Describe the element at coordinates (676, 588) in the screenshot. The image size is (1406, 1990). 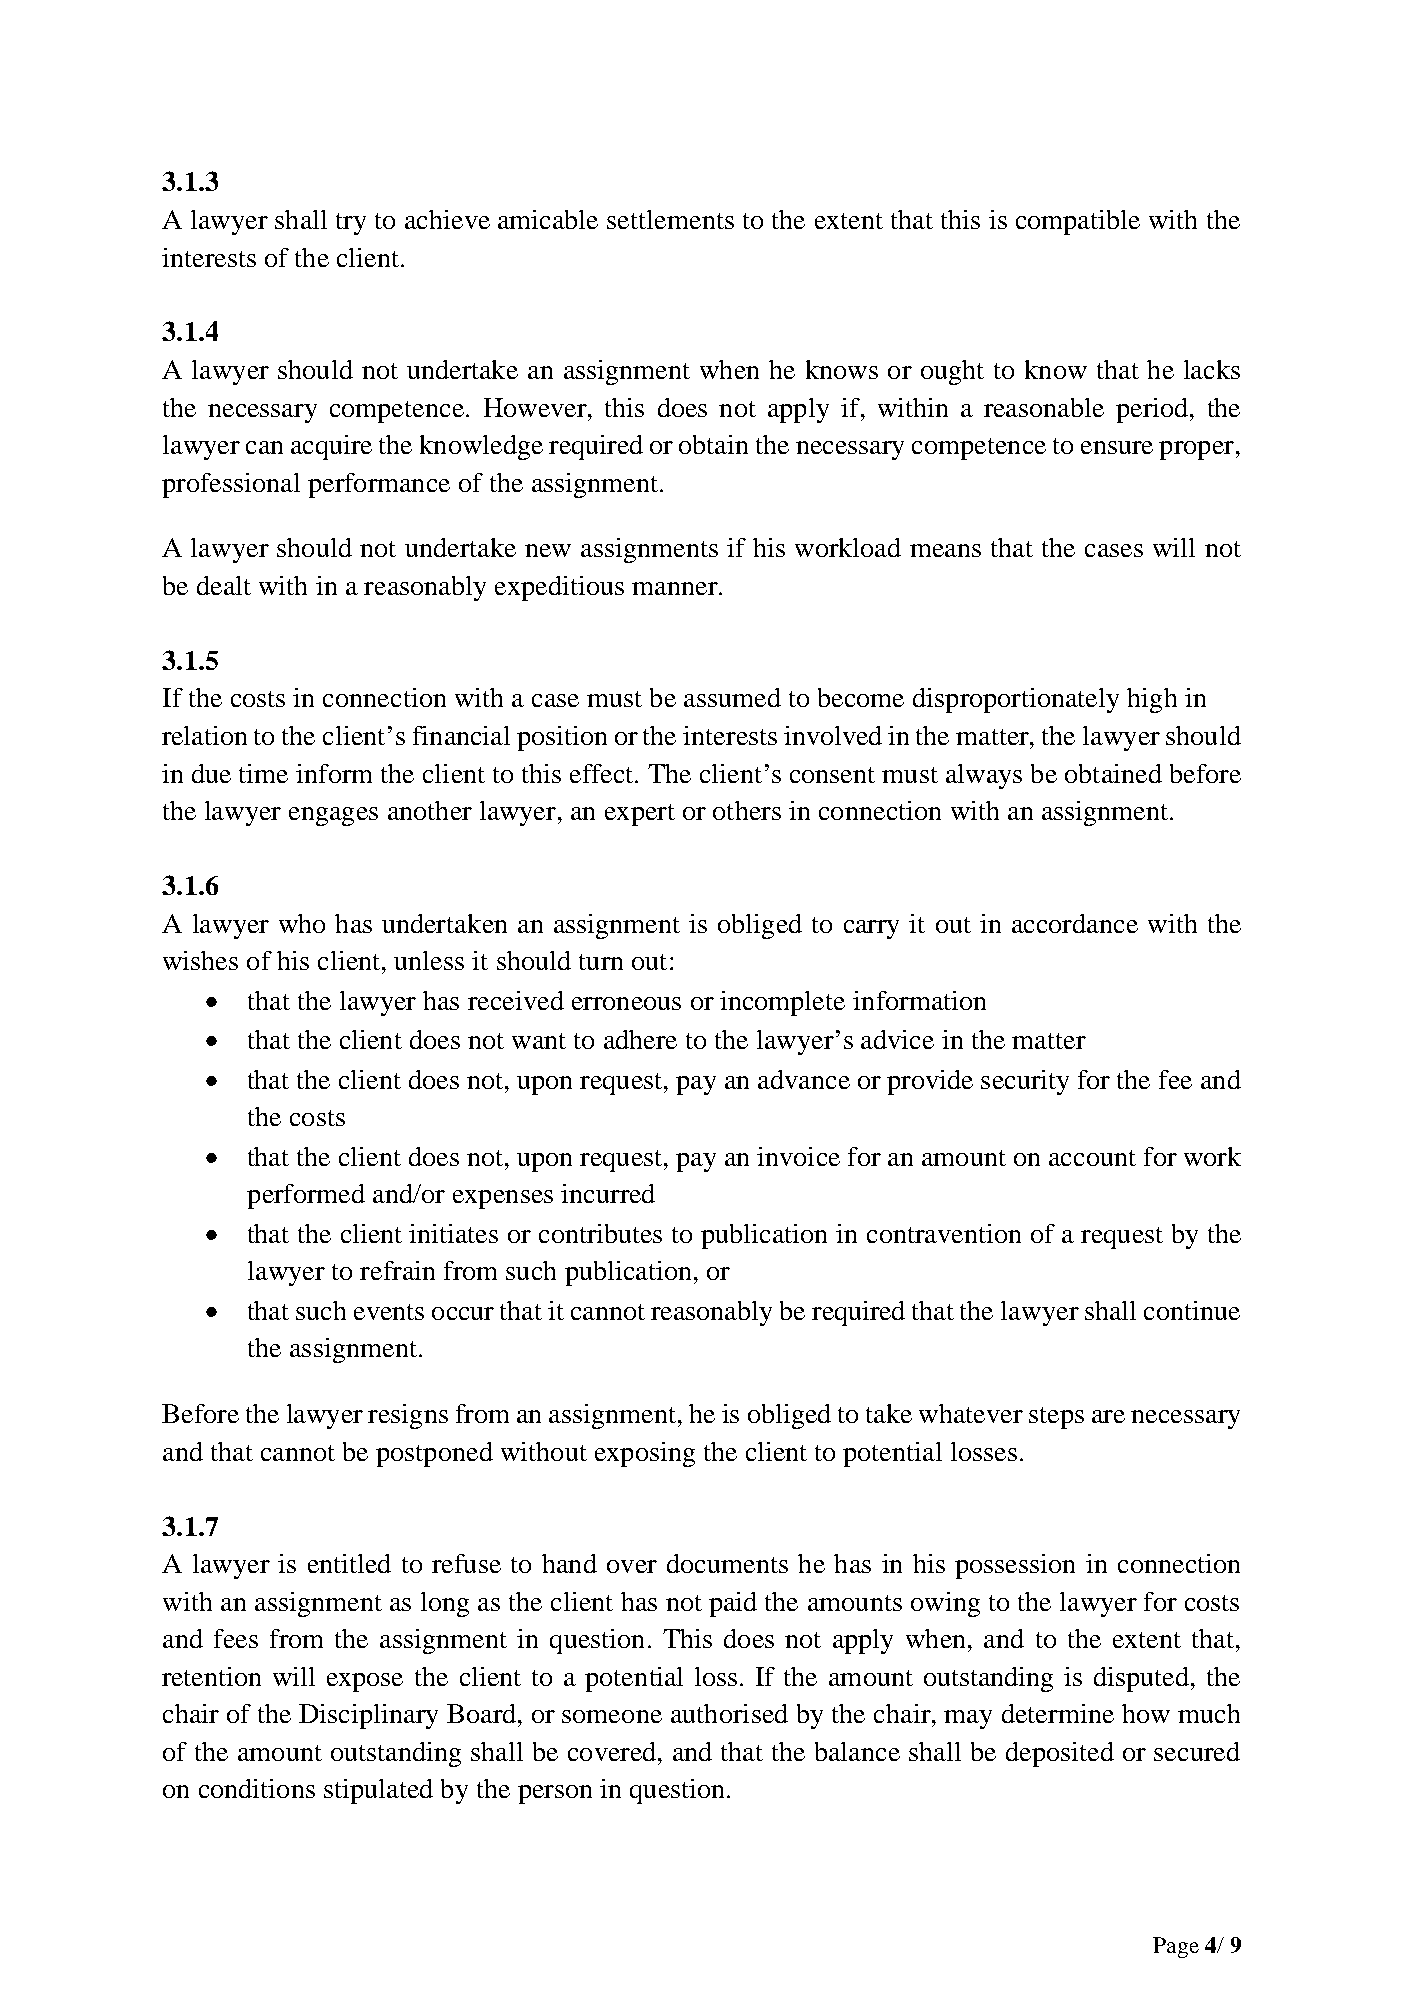
I see `manner` at that location.
